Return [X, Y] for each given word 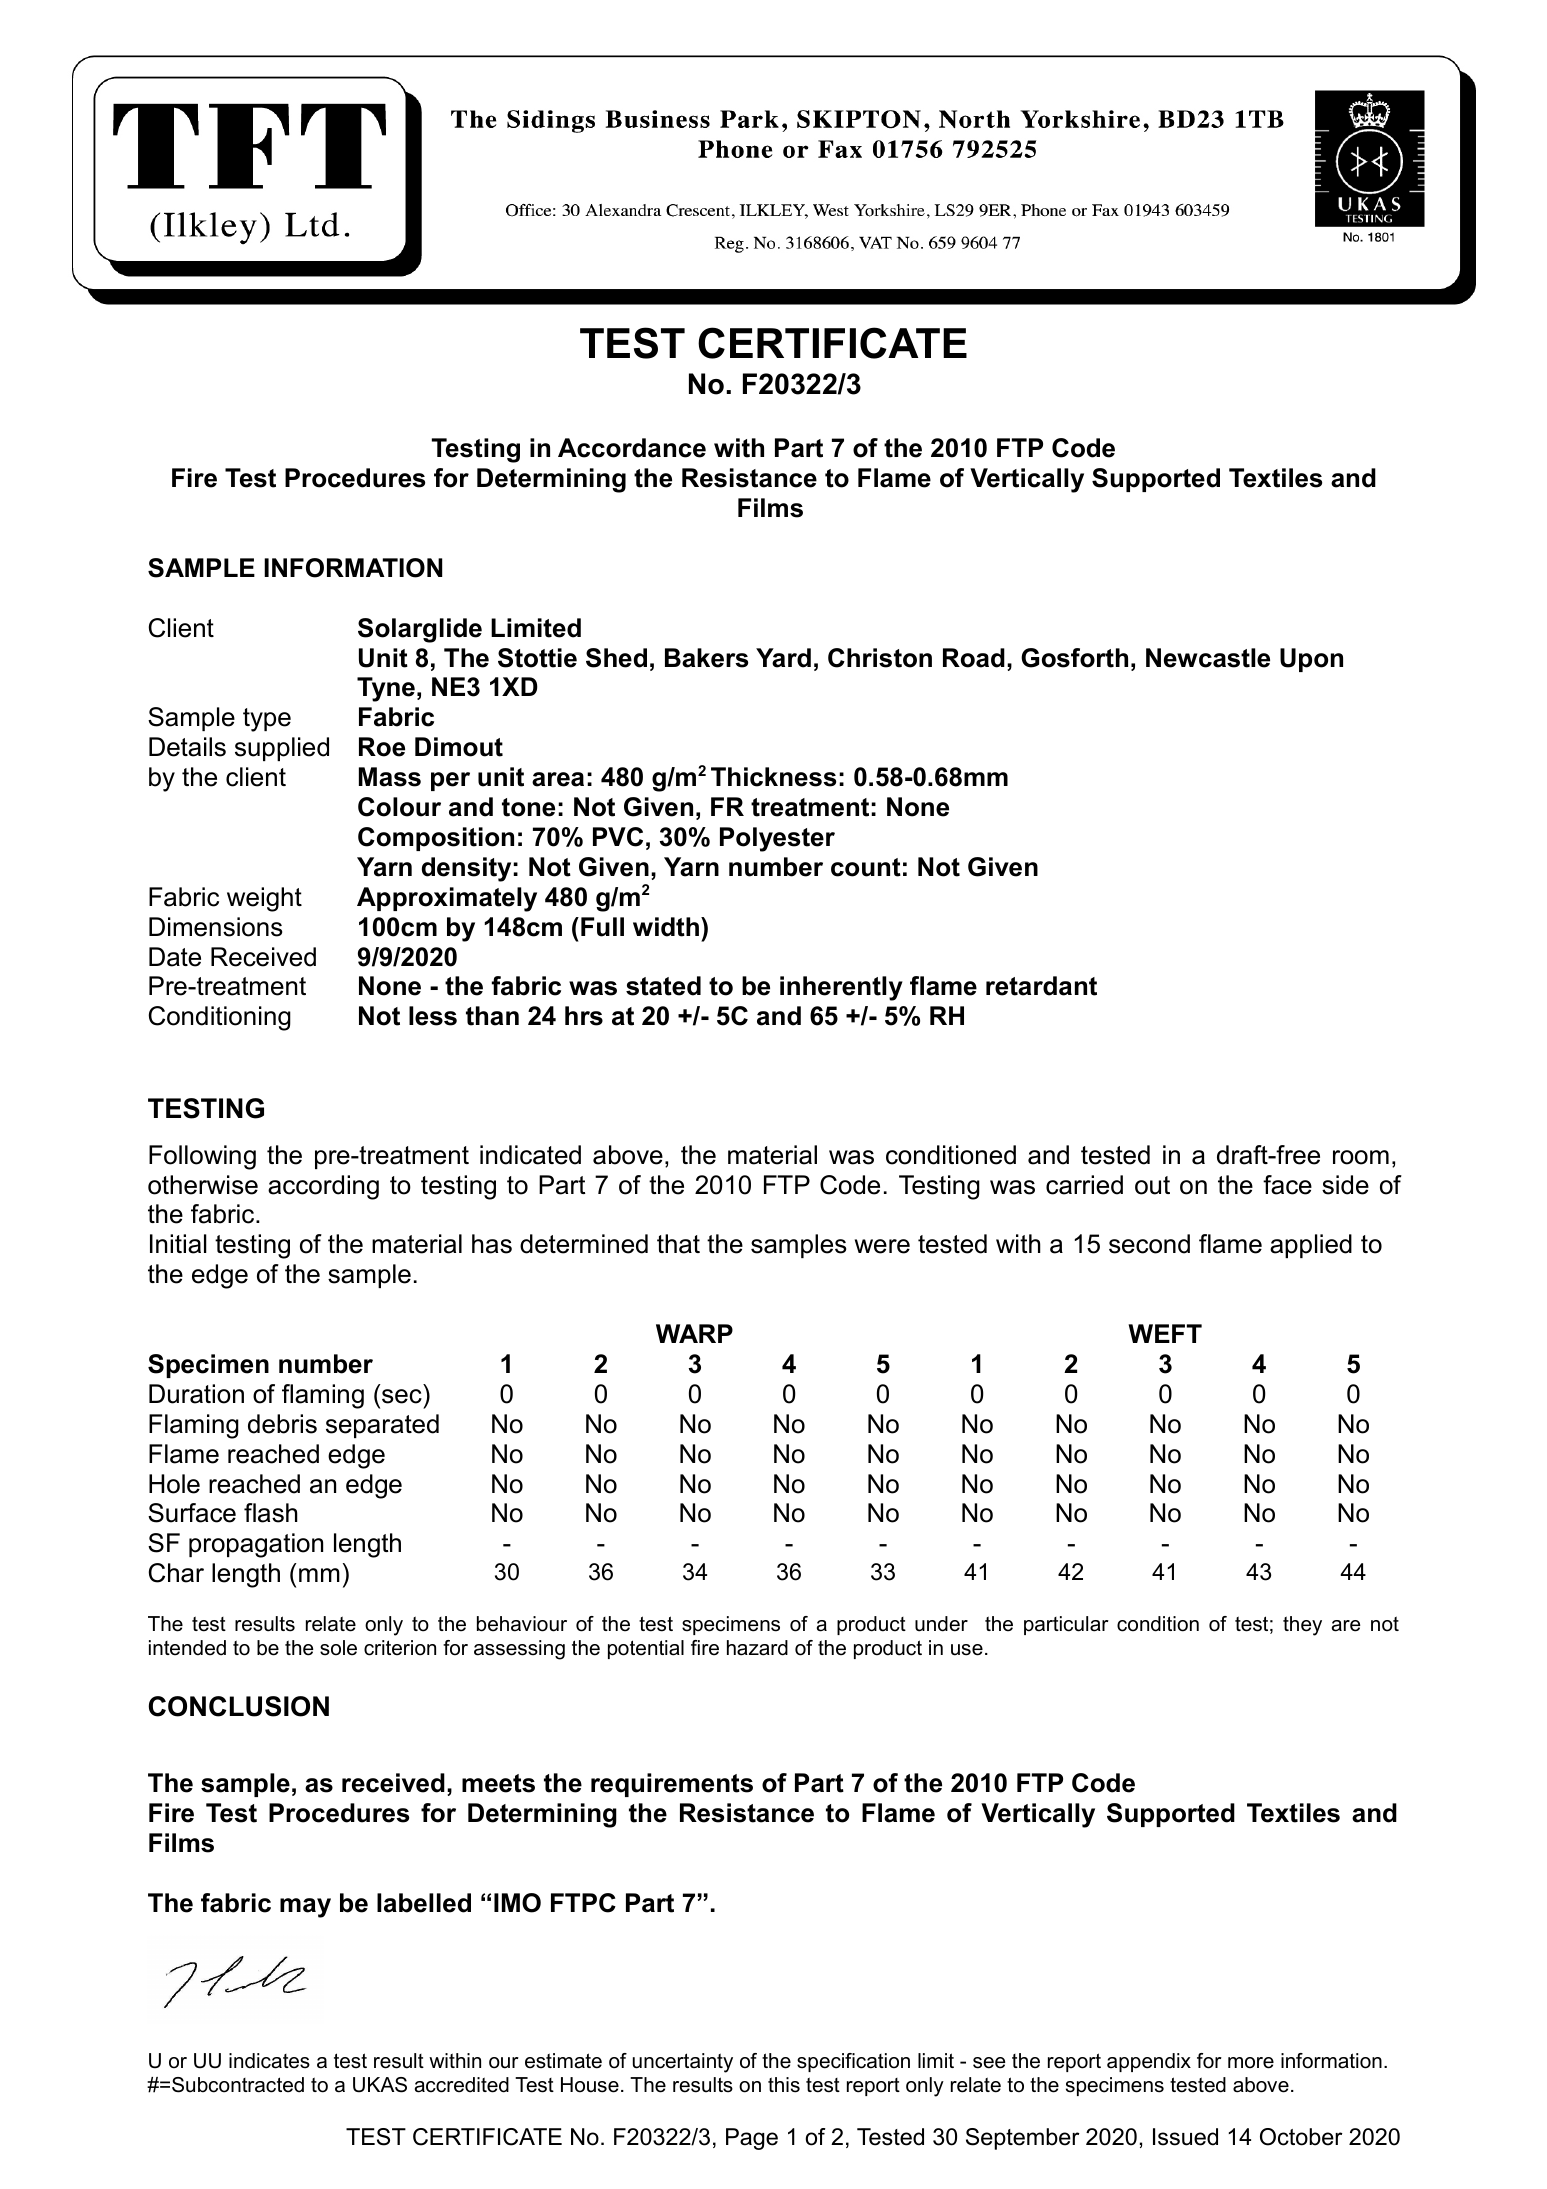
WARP [694, 1333]
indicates [269, 2061]
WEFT [1165, 1333]
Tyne [386, 689]
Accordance [632, 448]
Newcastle [1208, 658]
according [323, 1187]
